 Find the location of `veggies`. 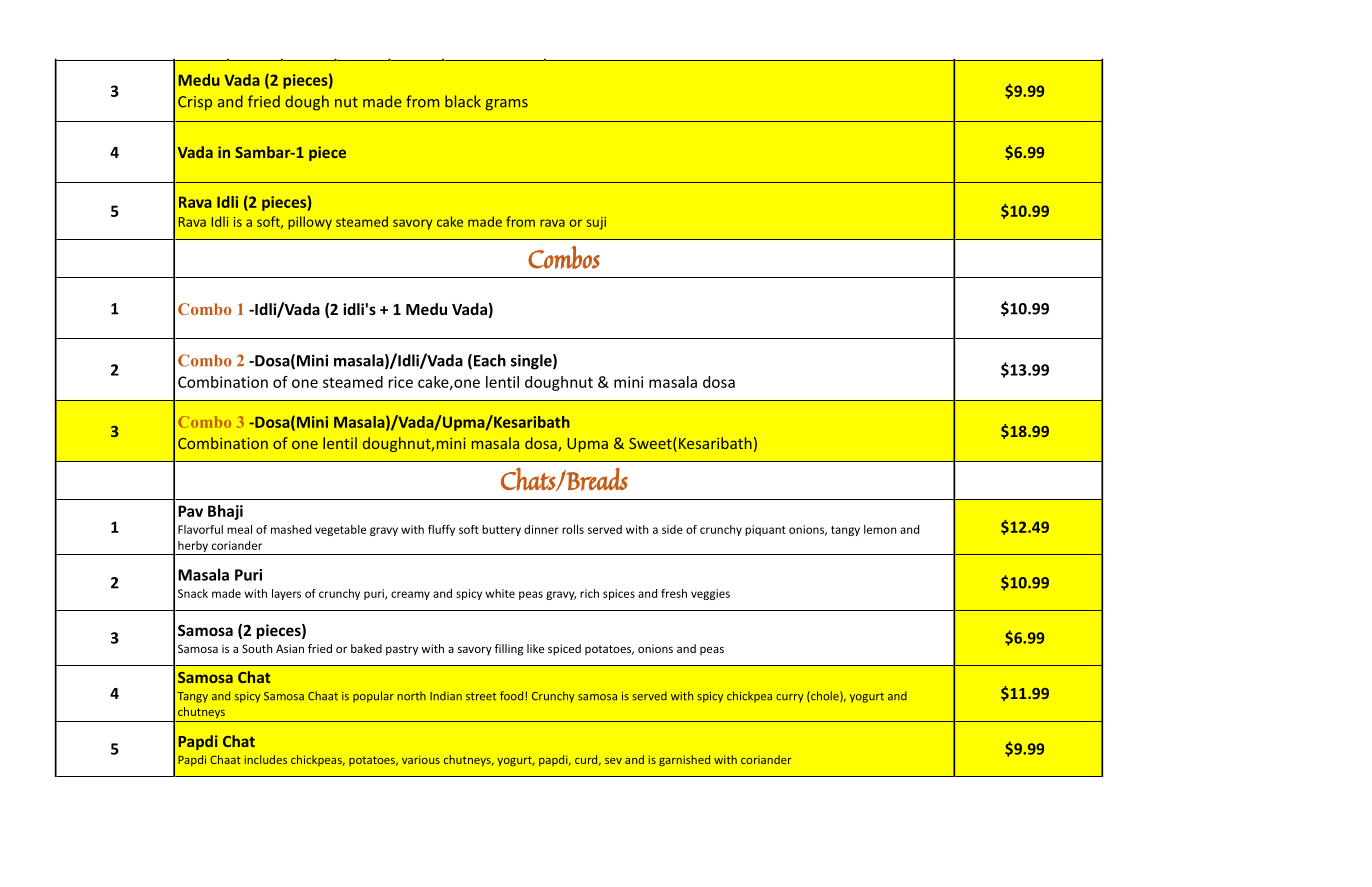

veggies is located at coordinates (710, 594).
